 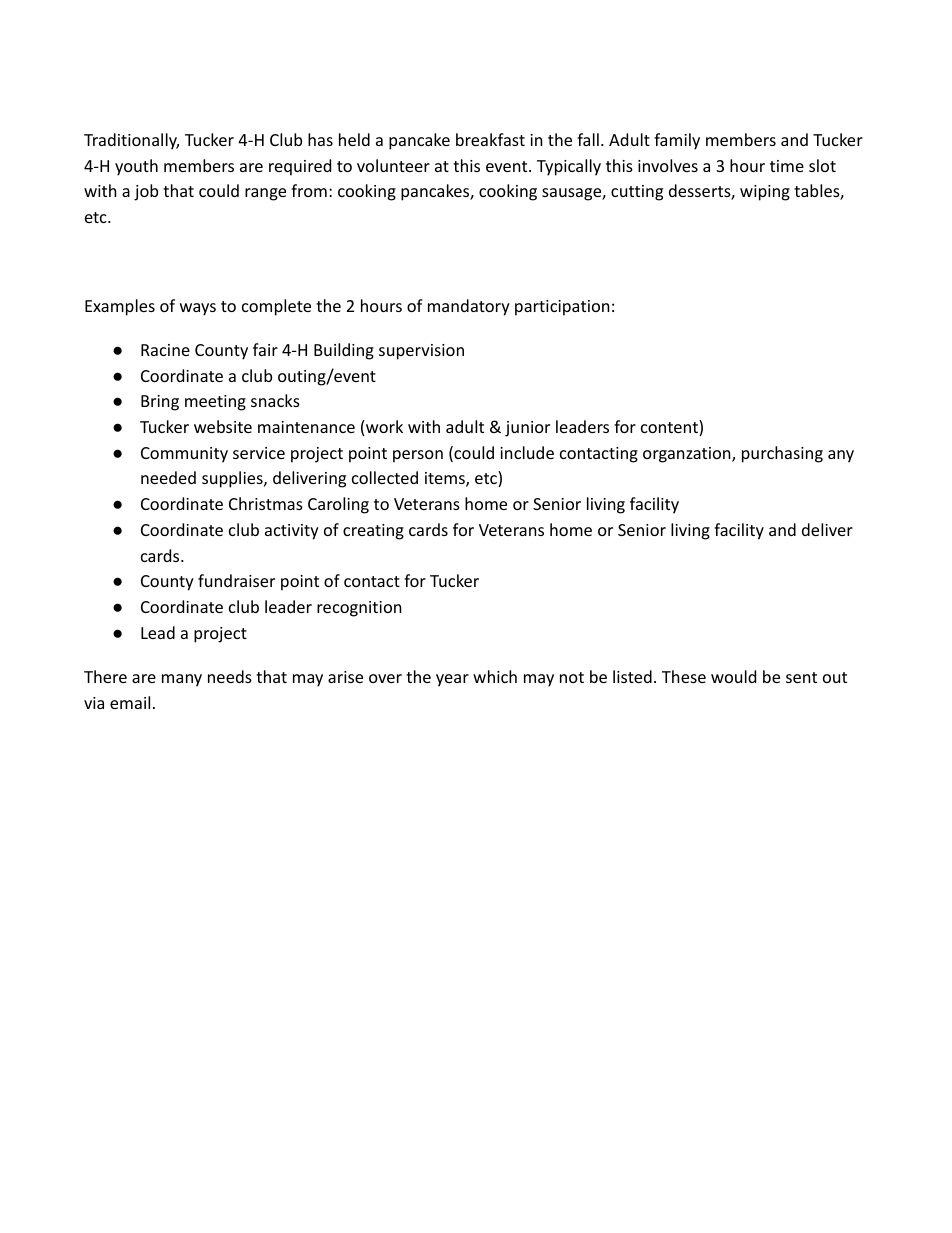 What do you see at coordinates (182, 680) in the page?
I see `many` at bounding box center [182, 680].
